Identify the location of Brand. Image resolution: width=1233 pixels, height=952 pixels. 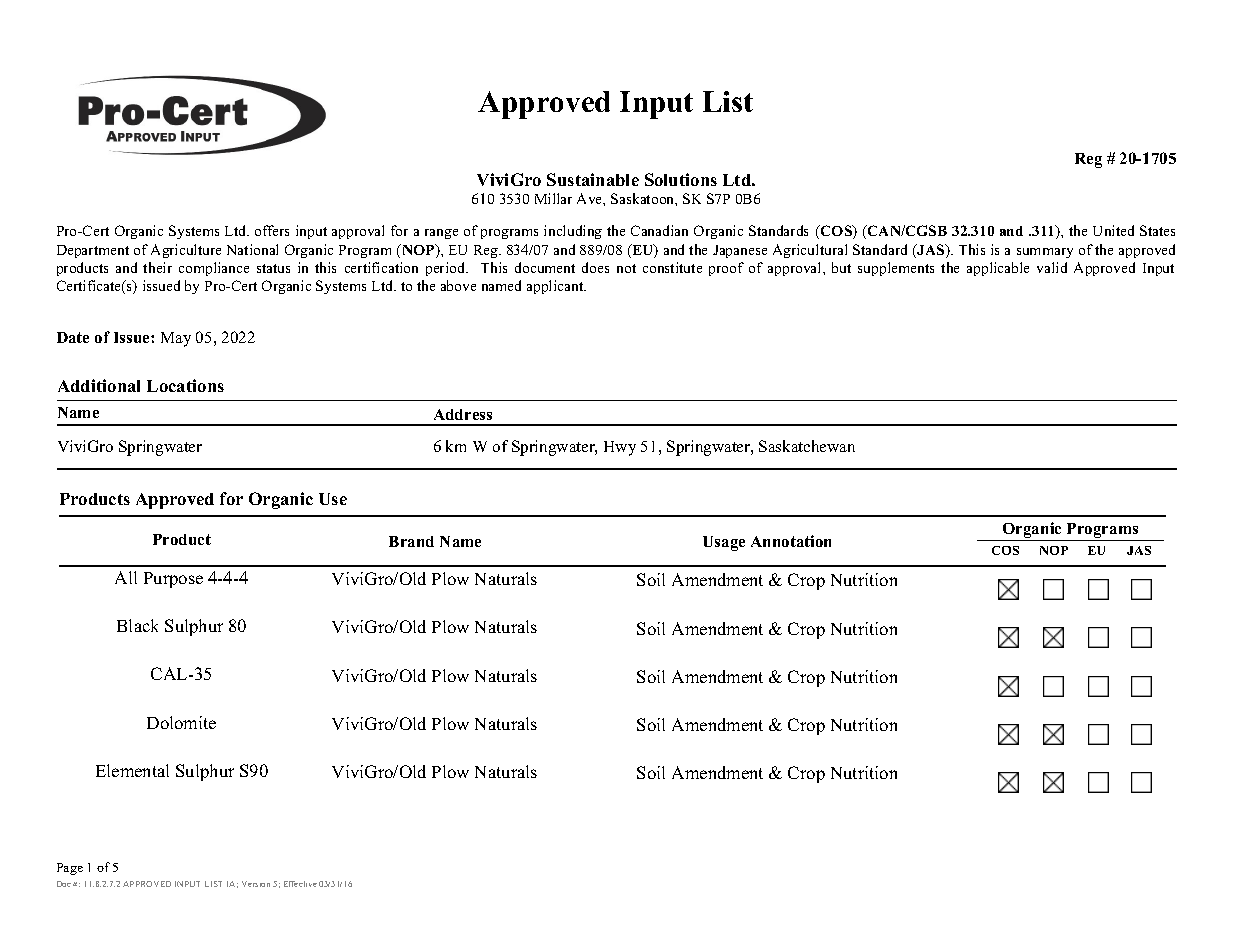
(411, 541).
